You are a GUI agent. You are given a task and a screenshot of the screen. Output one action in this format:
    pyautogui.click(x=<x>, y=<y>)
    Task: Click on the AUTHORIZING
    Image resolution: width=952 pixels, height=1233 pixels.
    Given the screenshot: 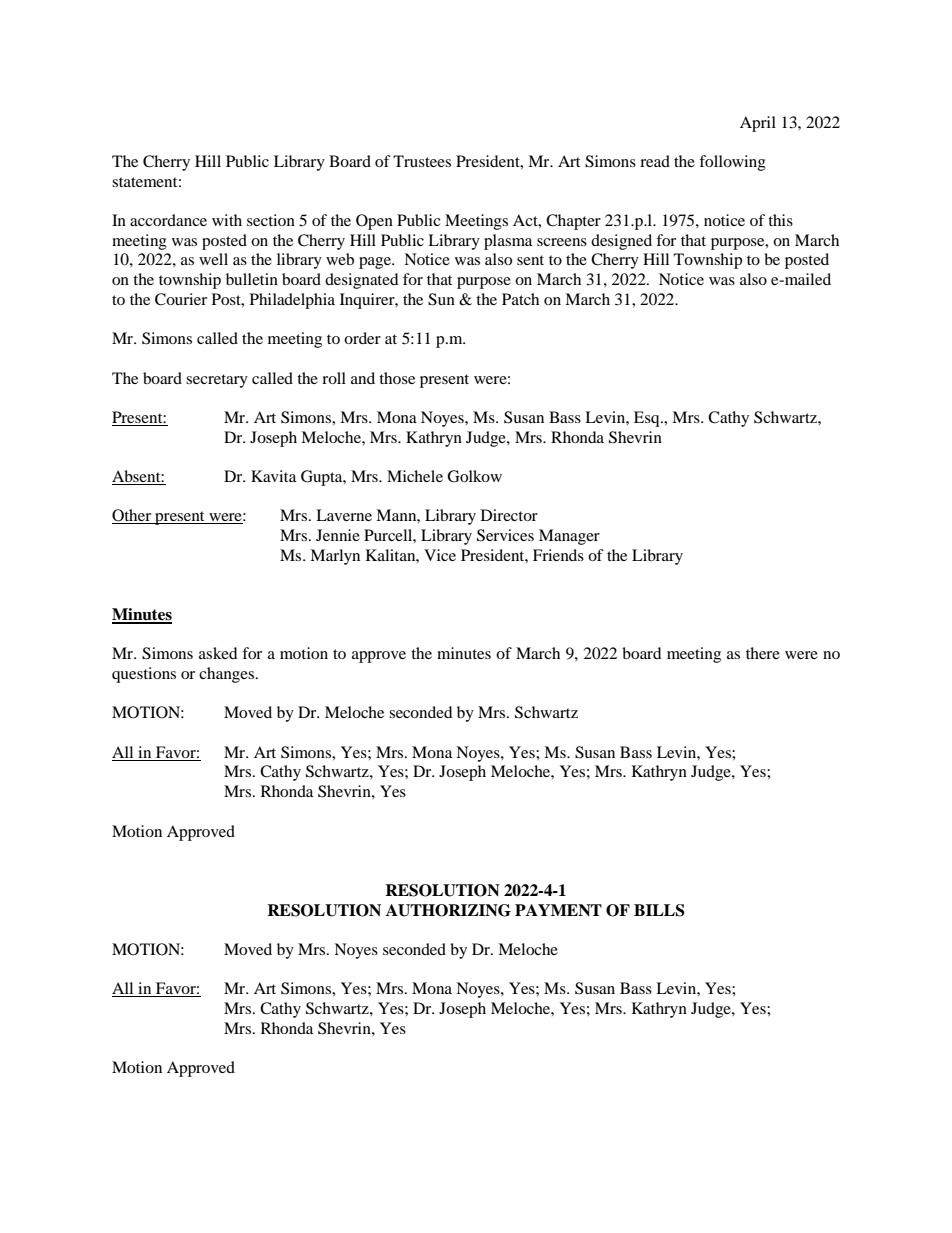 What is the action you would take?
    pyautogui.click(x=448, y=910)
